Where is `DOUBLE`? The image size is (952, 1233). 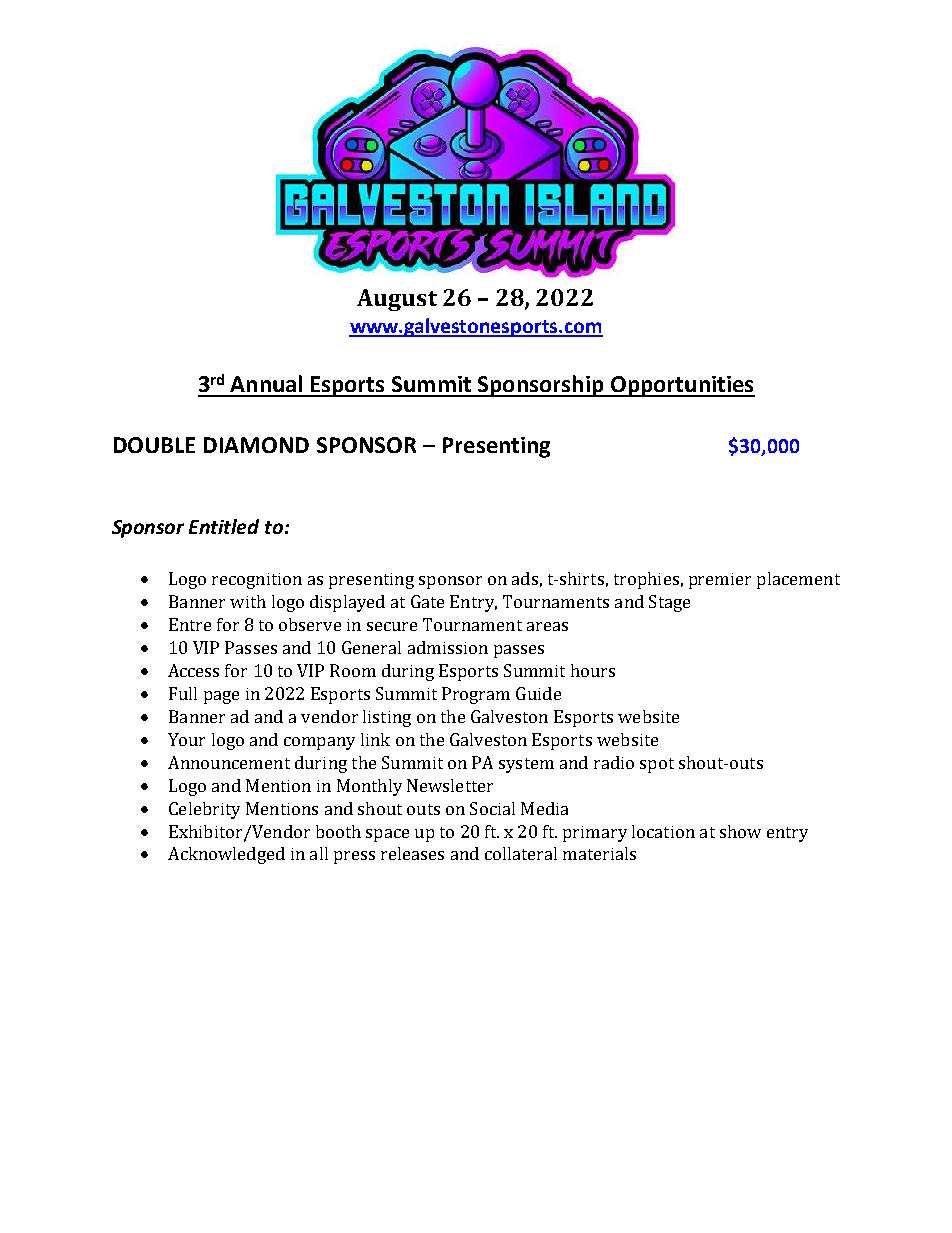
DOUBLE is located at coordinates (154, 445).
